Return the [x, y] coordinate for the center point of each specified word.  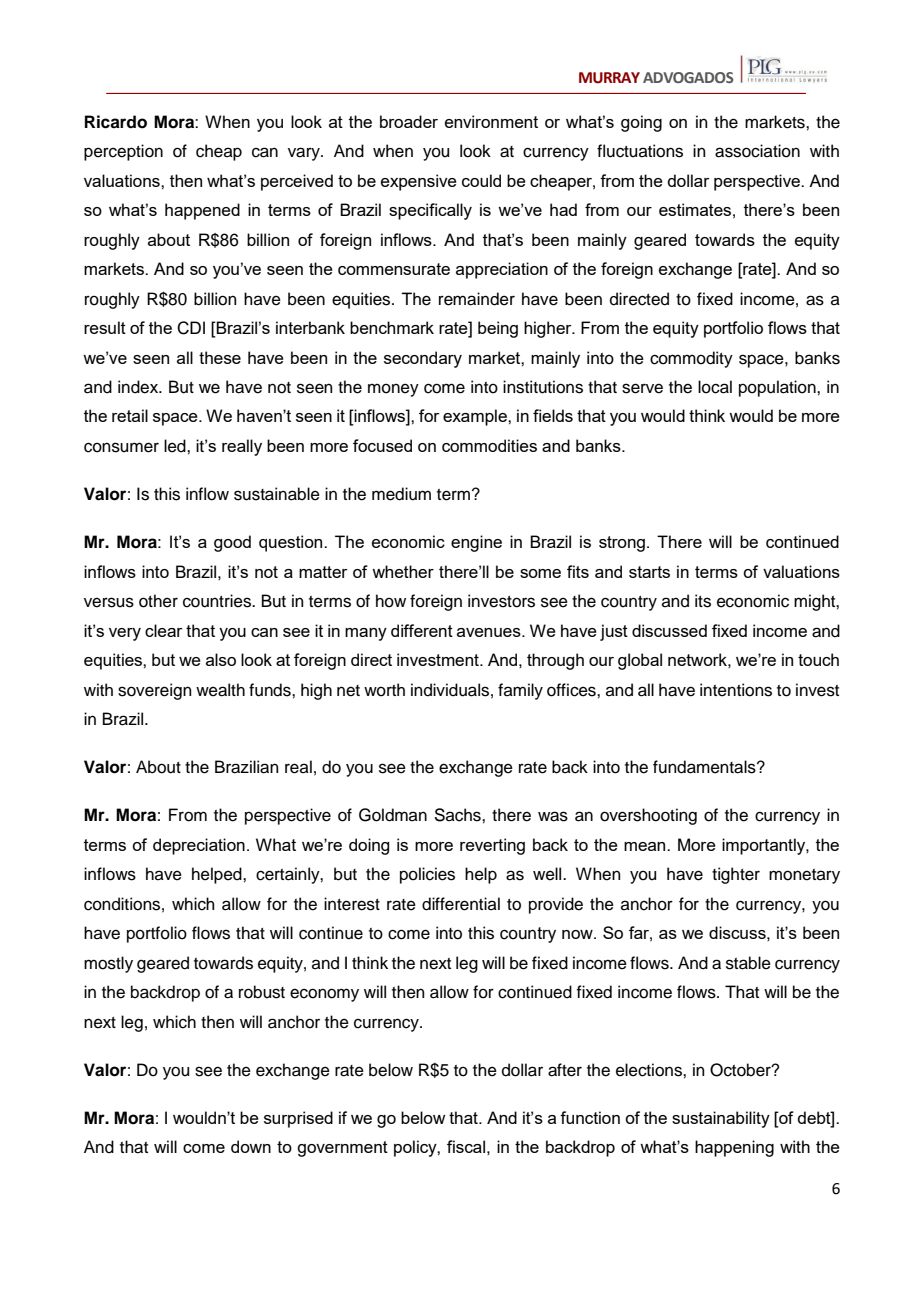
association [757, 151]
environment [491, 121]
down [251, 1146]
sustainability [721, 1119]
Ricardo [116, 122]
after [565, 1070]
